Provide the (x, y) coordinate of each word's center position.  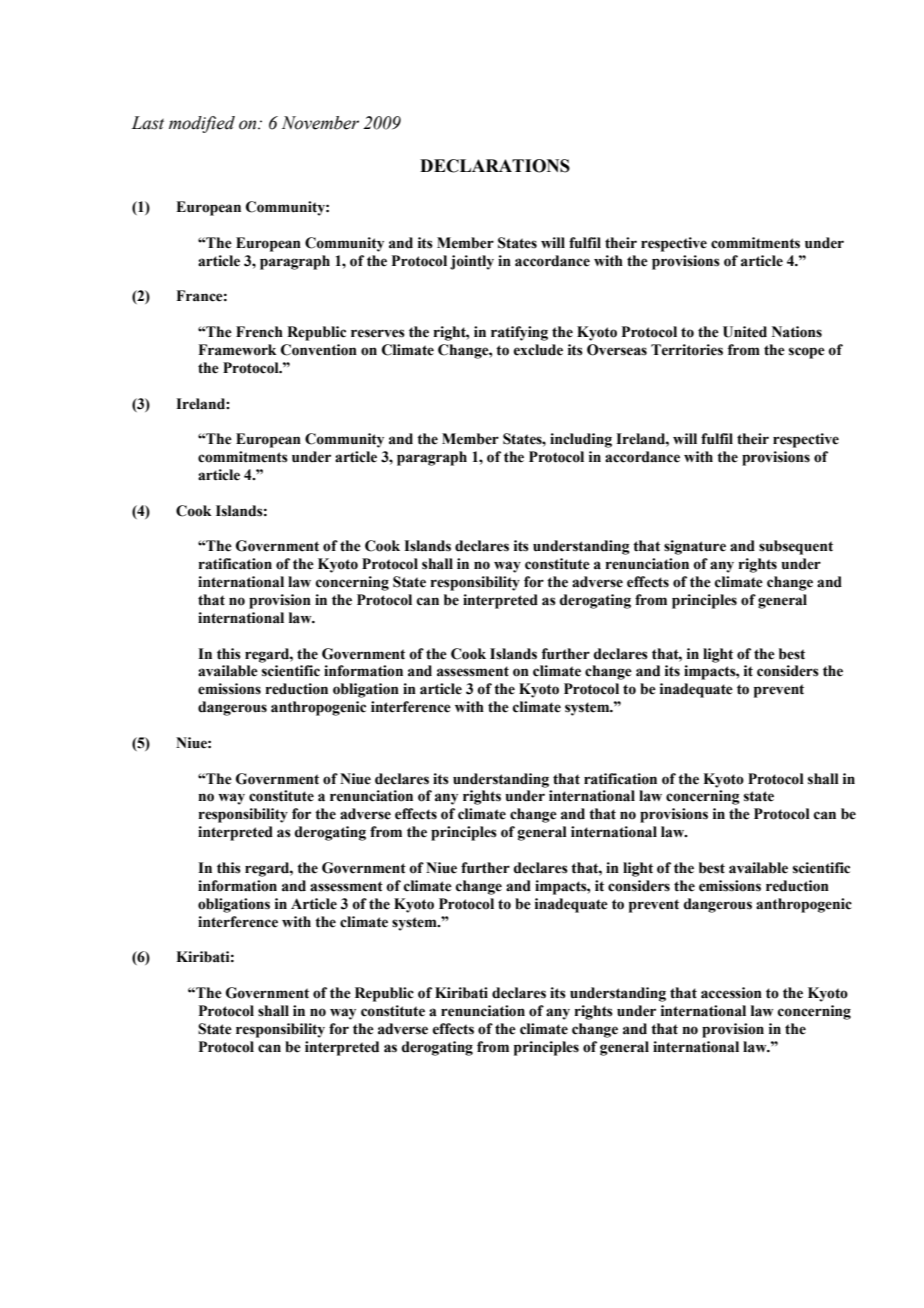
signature (695, 547)
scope (807, 353)
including (581, 440)
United (745, 332)
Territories (687, 350)
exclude (538, 350)
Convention (319, 350)
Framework (237, 350)
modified (202, 124)
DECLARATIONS (495, 166)
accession (731, 993)
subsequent (796, 547)
